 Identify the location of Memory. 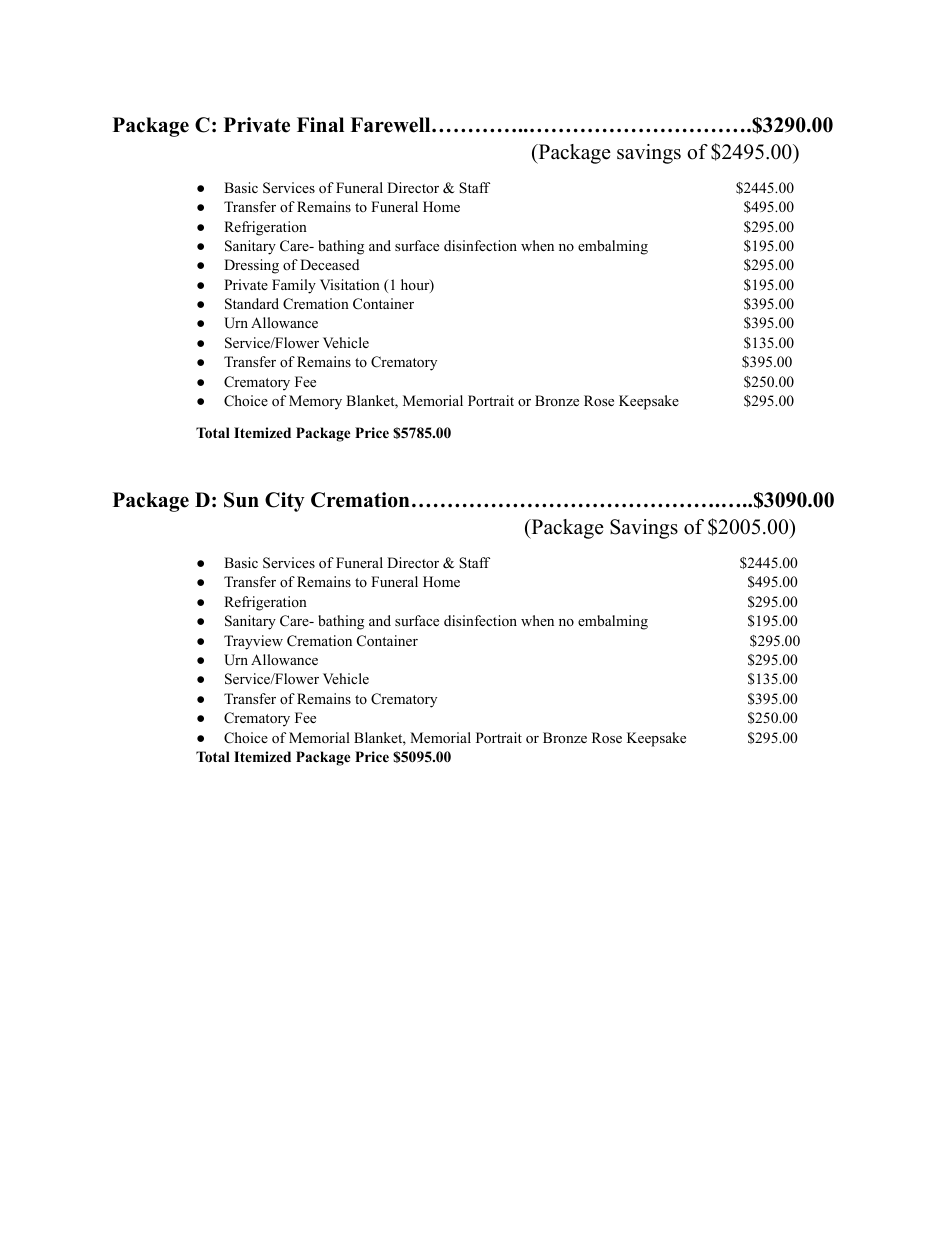
(315, 402).
